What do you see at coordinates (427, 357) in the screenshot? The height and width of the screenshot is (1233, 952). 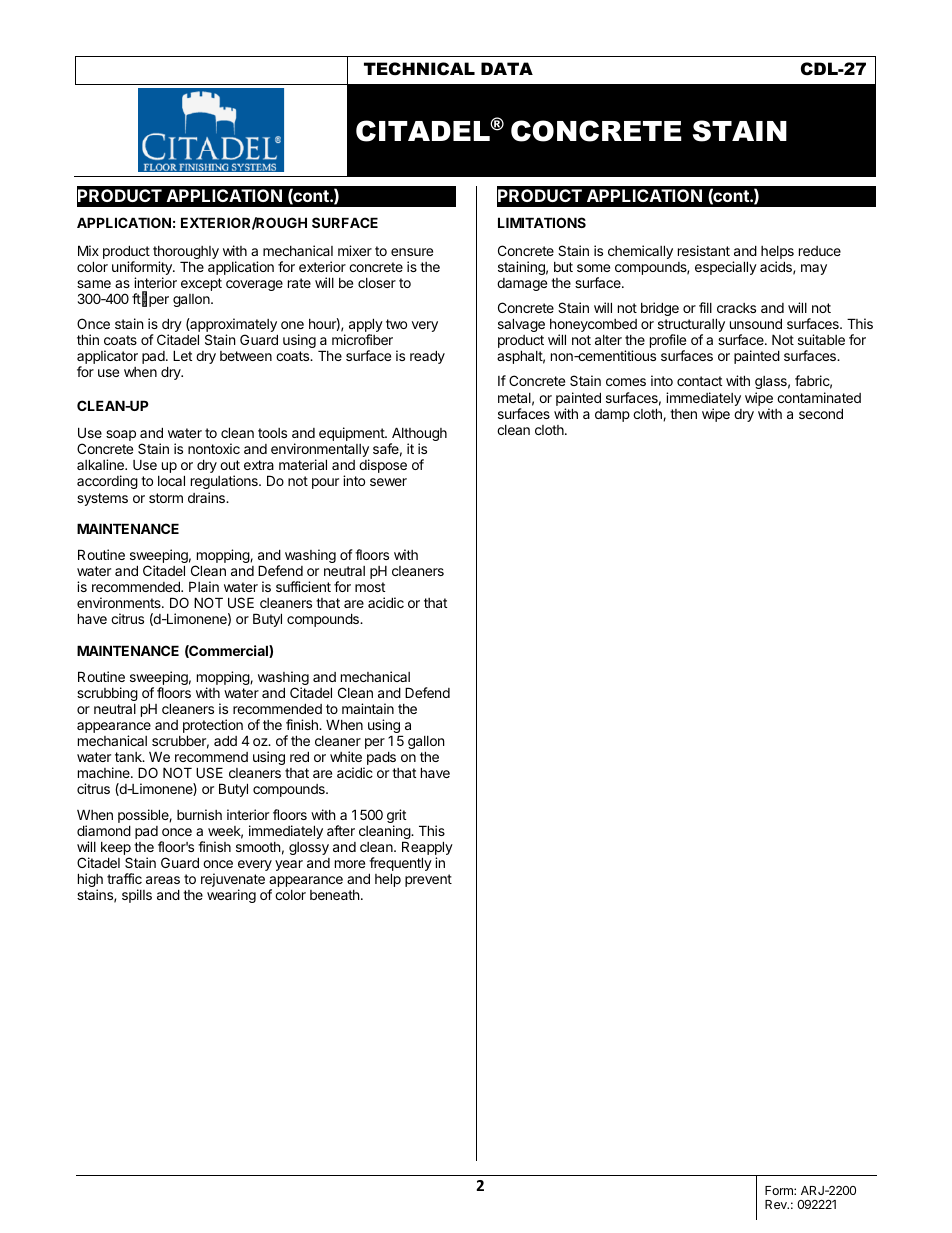 I see `ready` at bounding box center [427, 357].
